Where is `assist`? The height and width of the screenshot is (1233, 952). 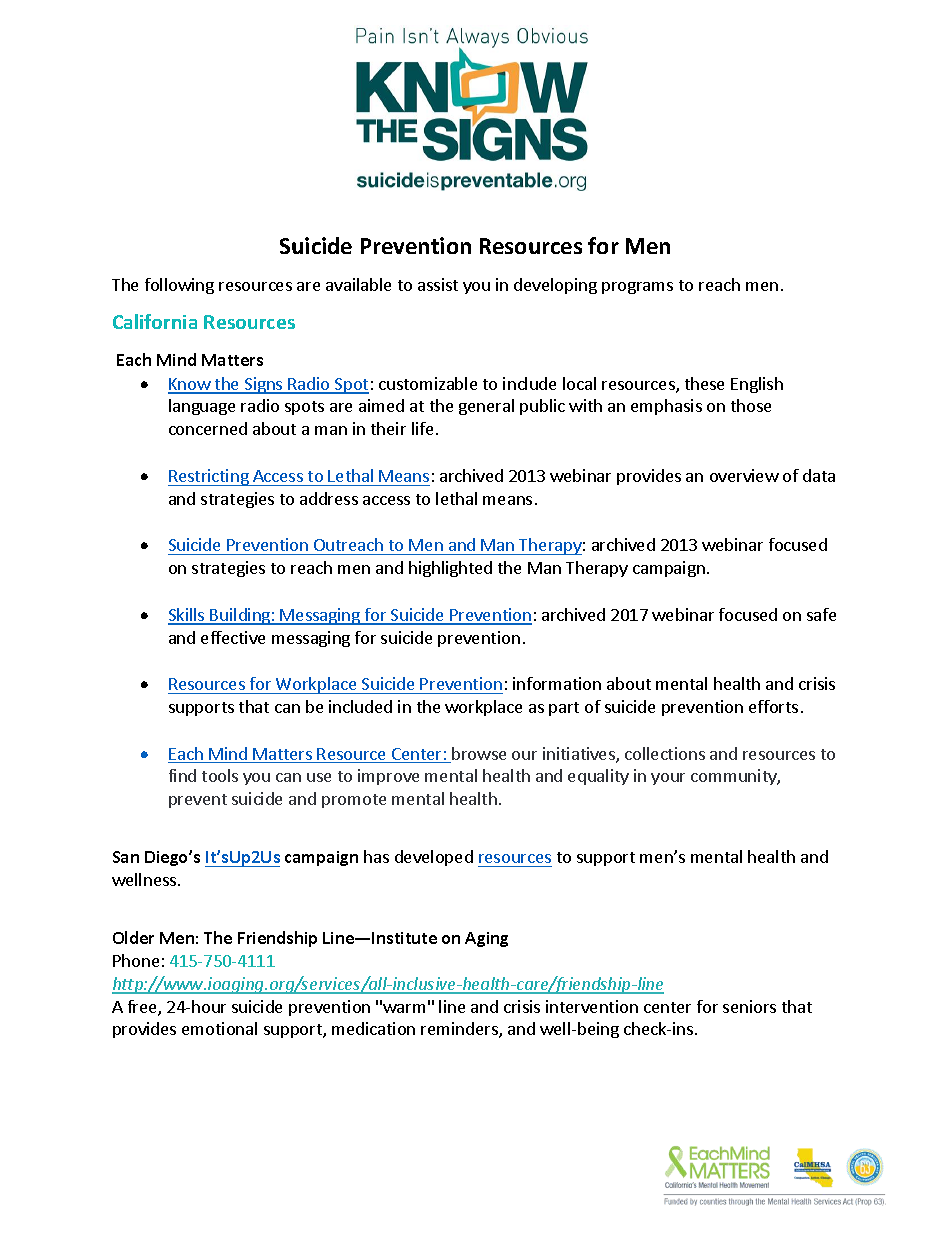
assist is located at coordinates (438, 284).
